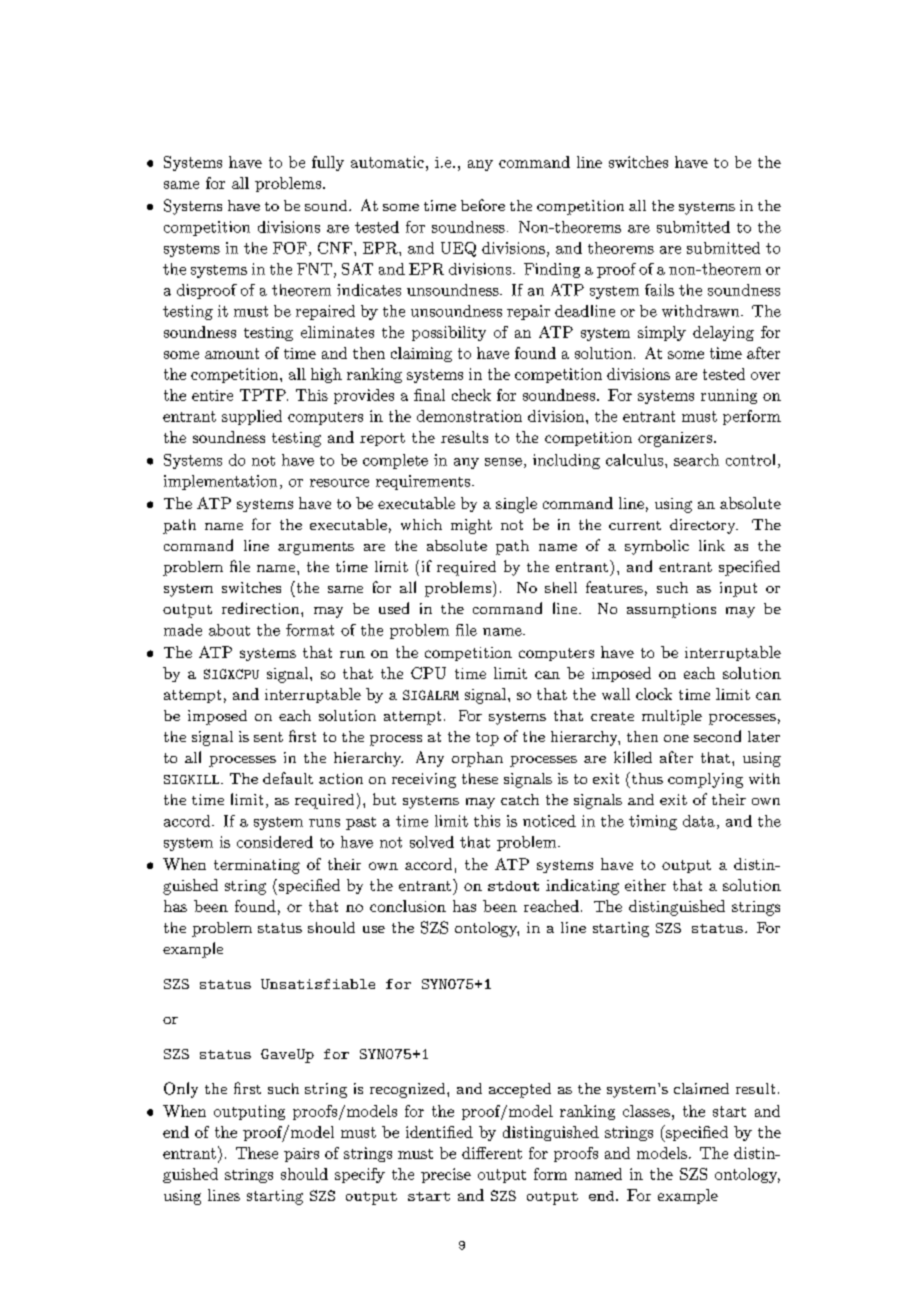 The image size is (924, 1308). Describe the element at coordinates (654, 694) in the screenshot. I see `clock` at that location.
